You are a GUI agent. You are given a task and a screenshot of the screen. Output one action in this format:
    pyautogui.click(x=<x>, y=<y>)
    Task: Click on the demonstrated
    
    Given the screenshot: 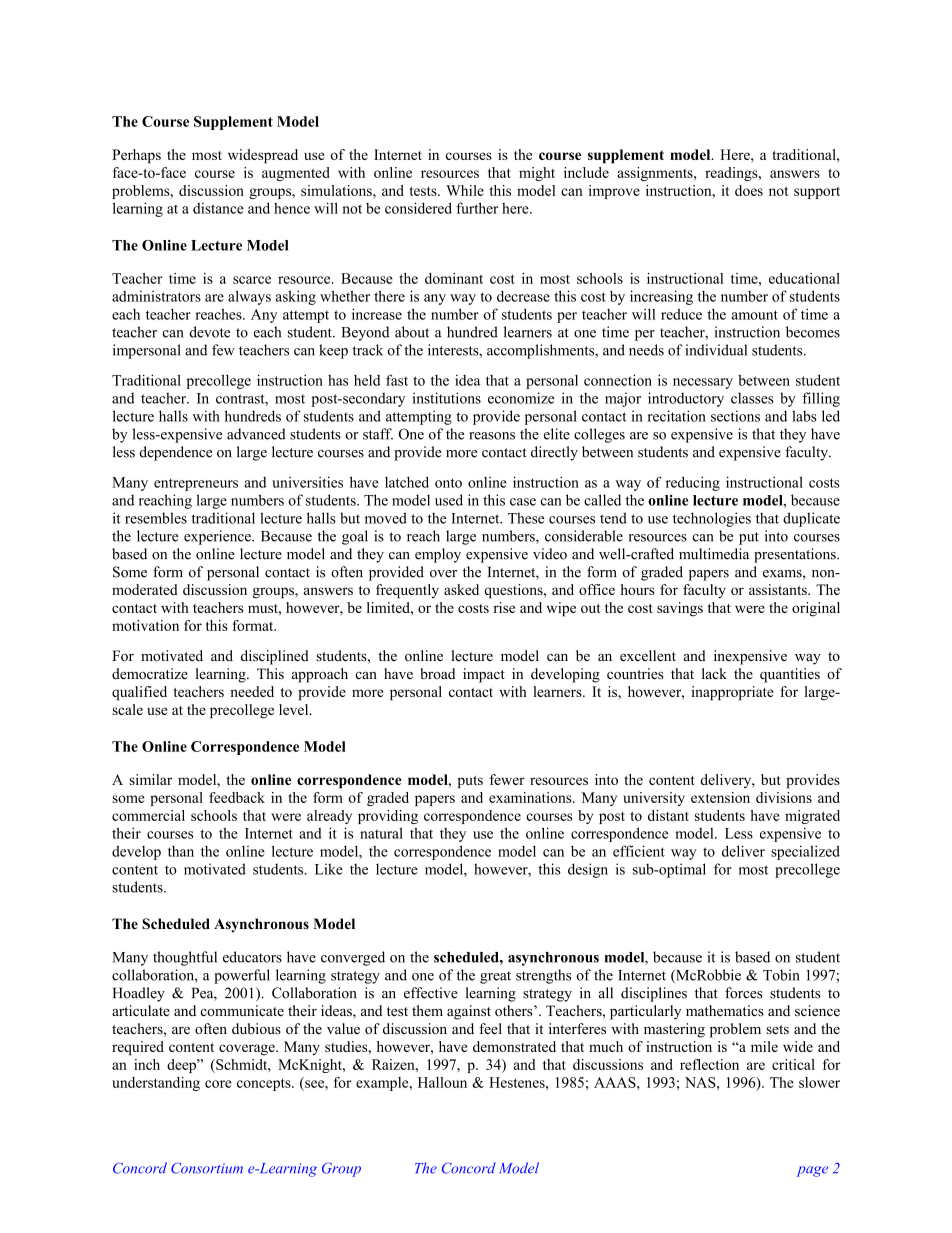 What is the action you would take?
    pyautogui.click(x=514, y=1046)
